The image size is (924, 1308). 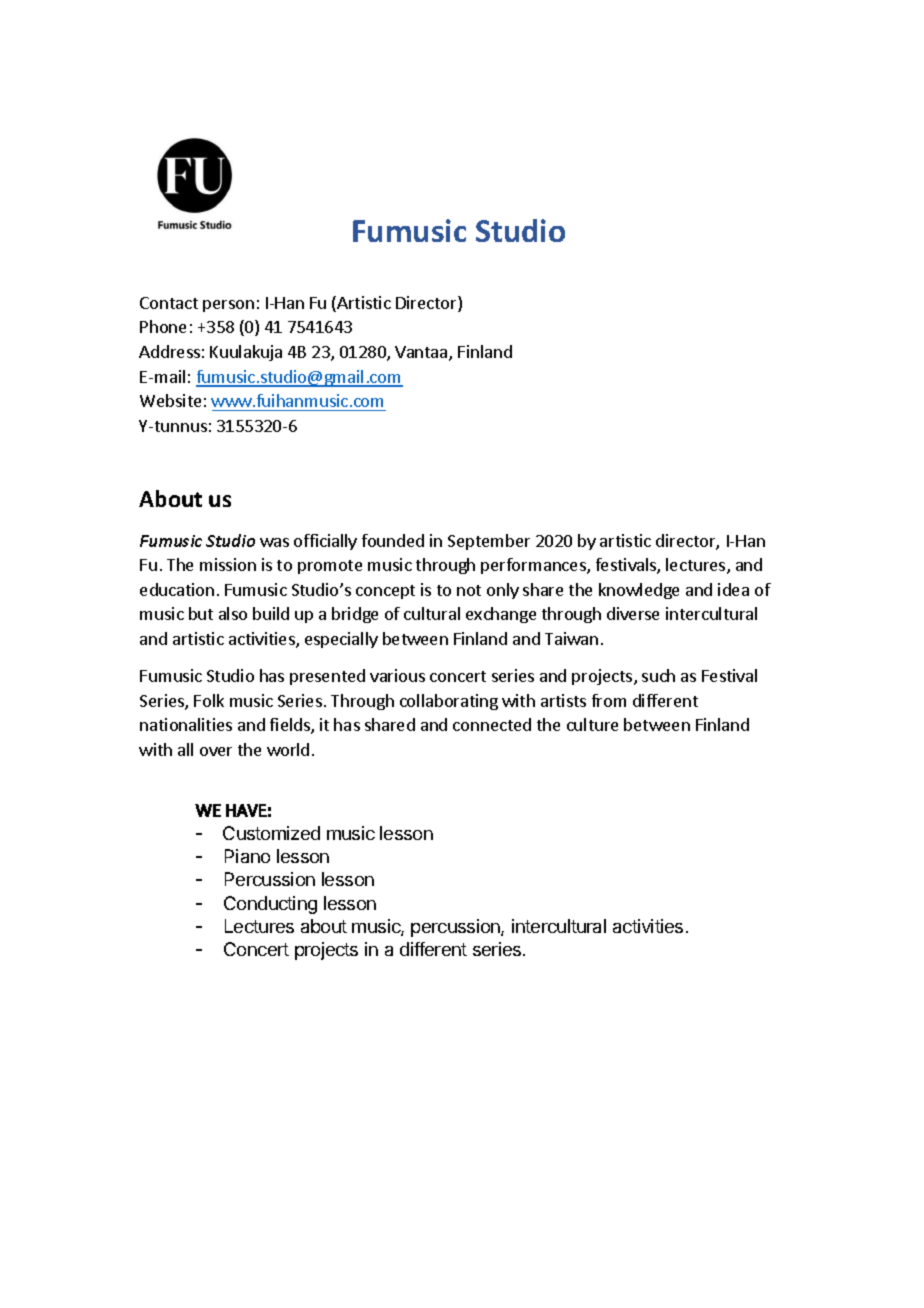 I want to click on collaborating, so click(x=449, y=702).
